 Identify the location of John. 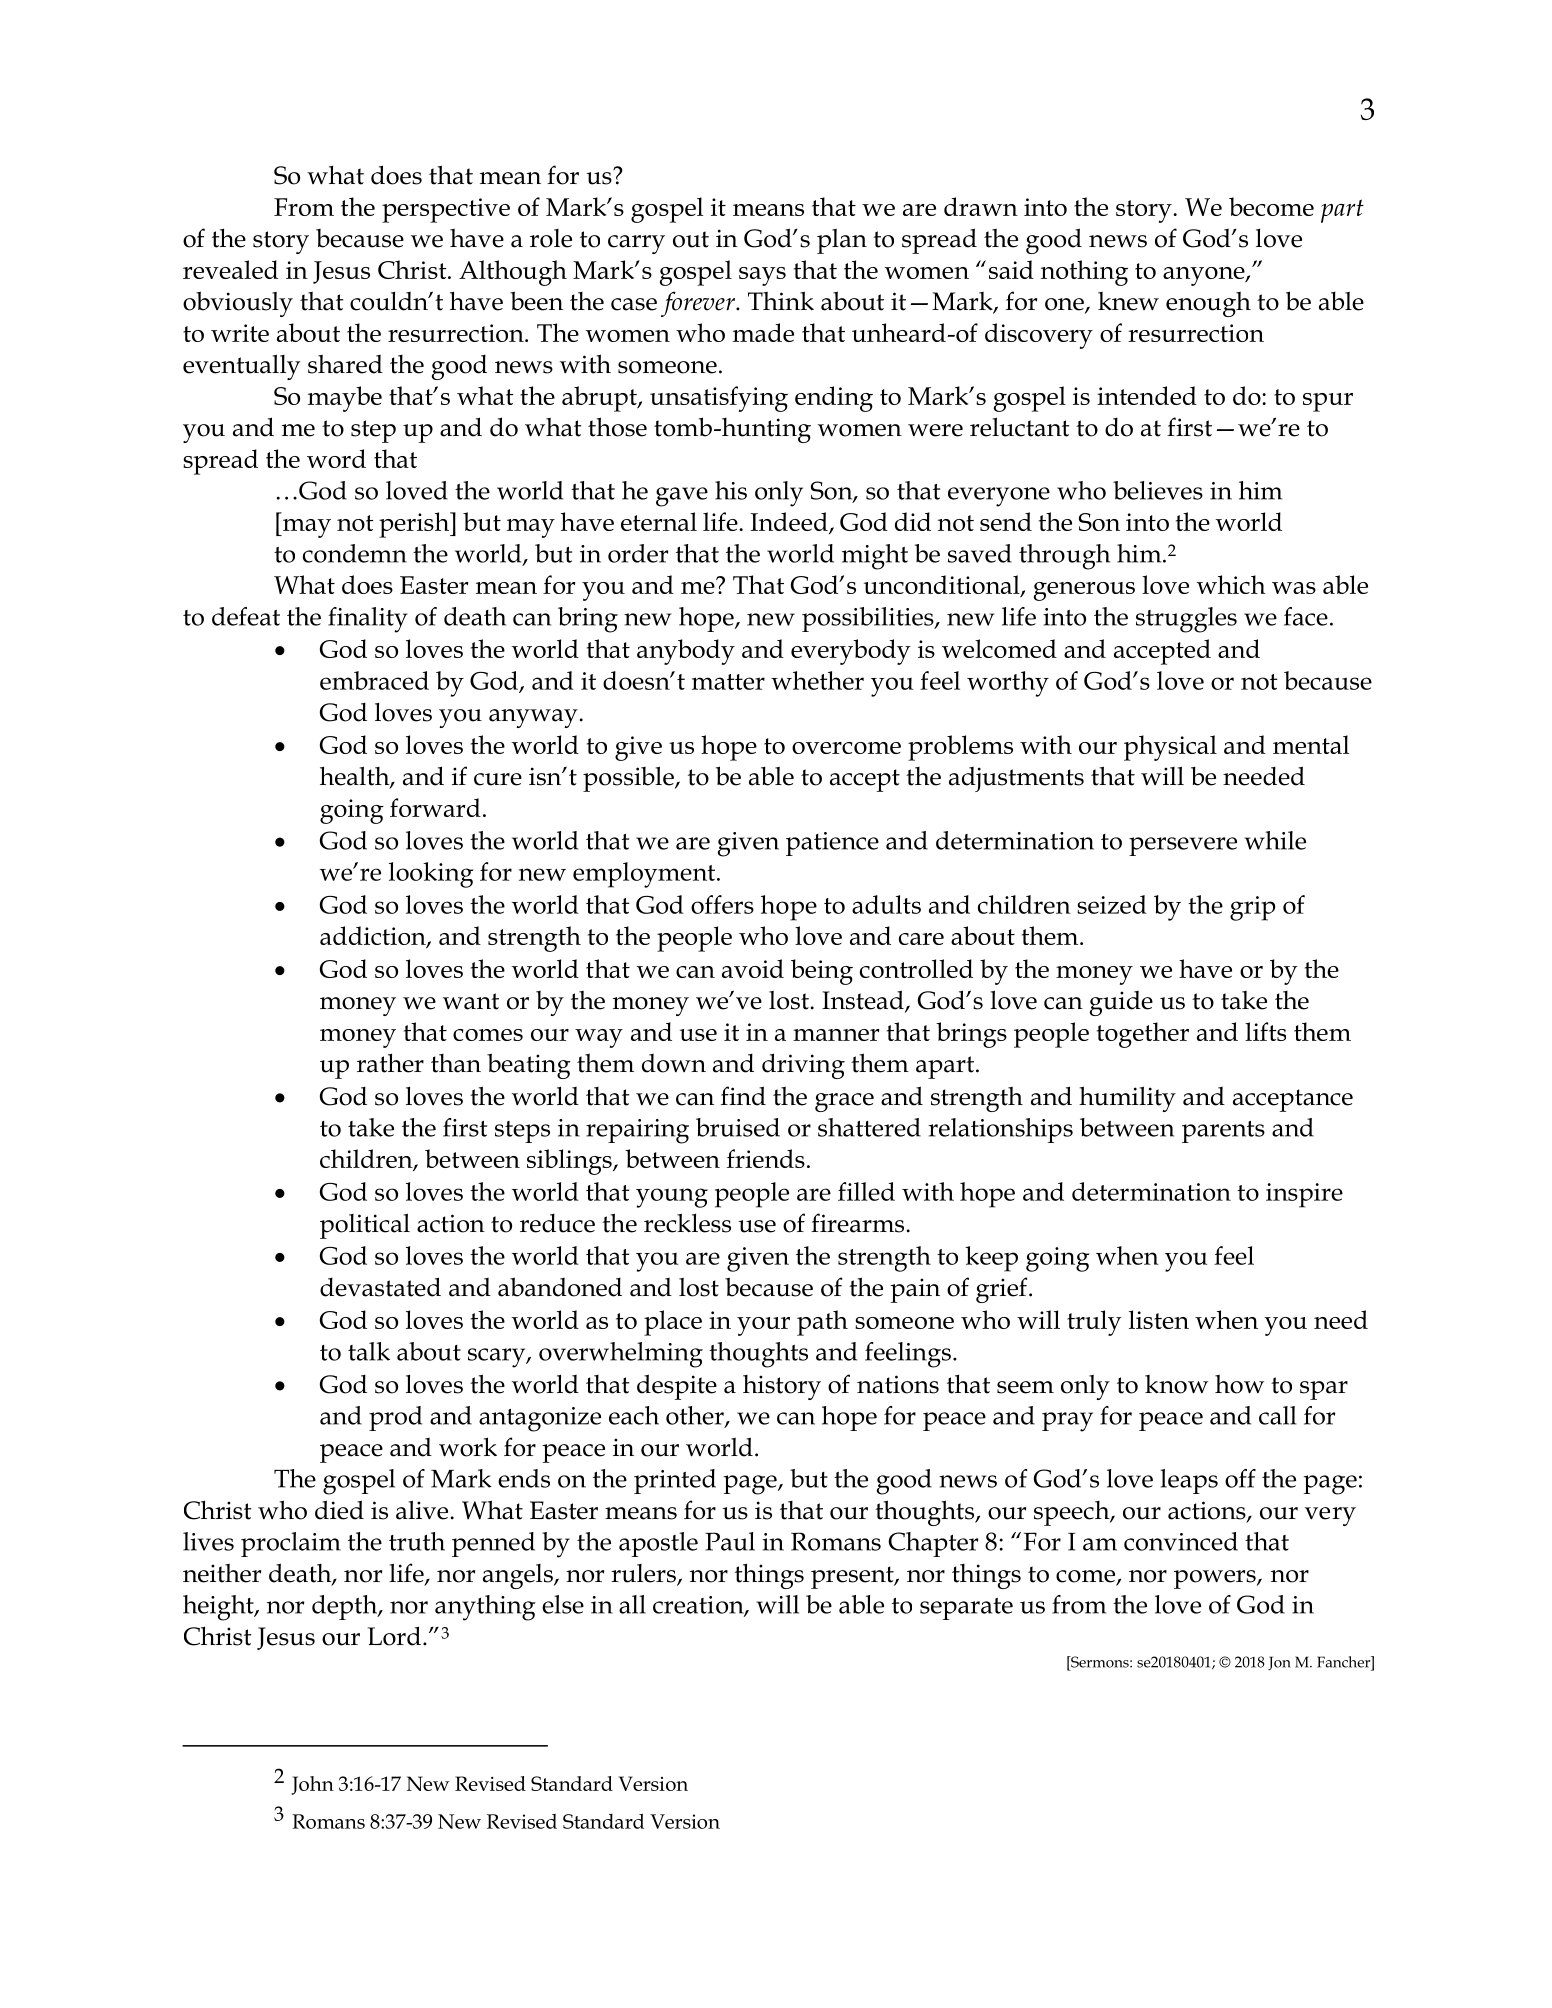
(312, 1785).
